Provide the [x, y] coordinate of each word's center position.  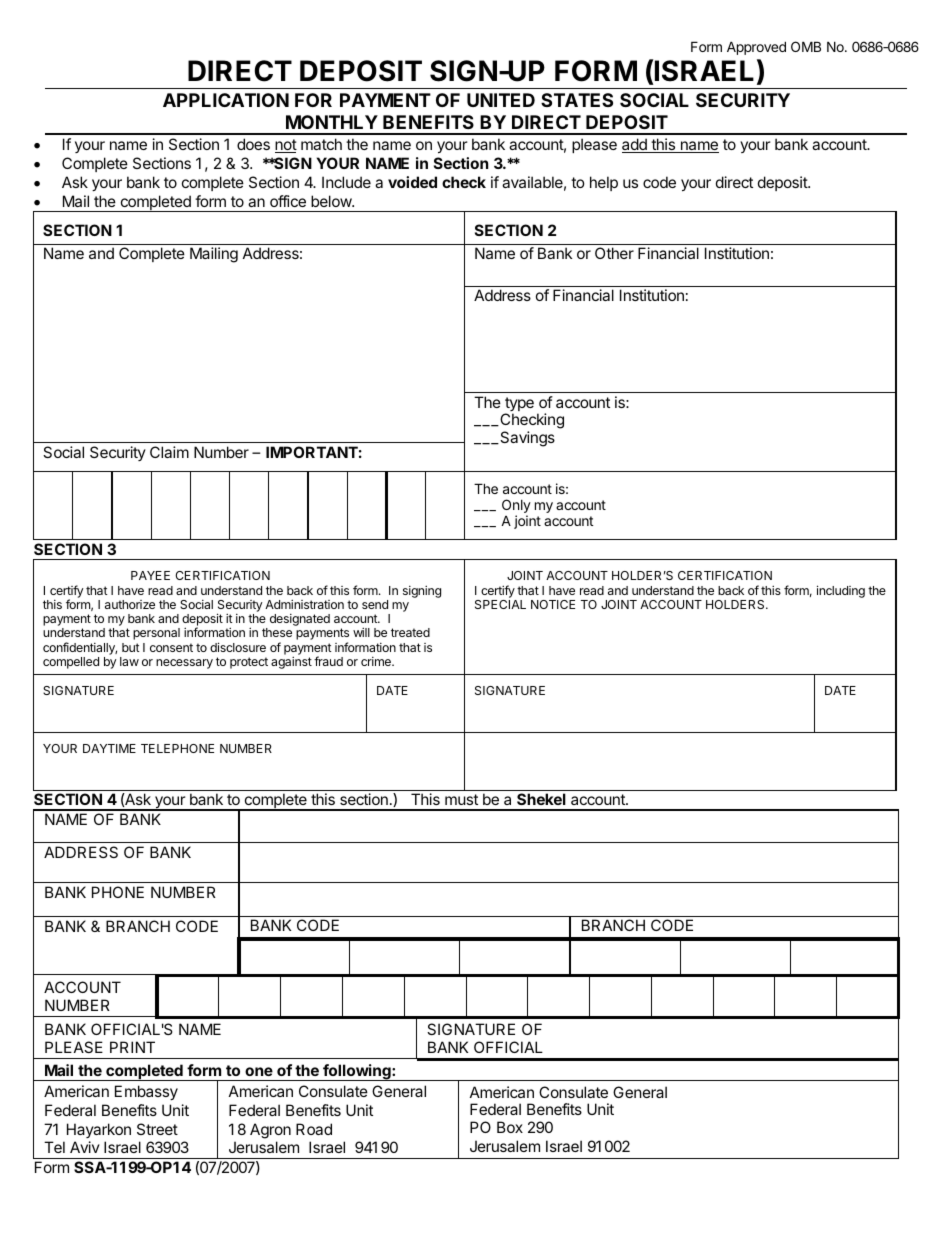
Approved [756, 48]
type [519, 405]
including [841, 591]
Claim [169, 452]
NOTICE [553, 604]
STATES [577, 100]
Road [314, 1129]
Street [157, 1129]
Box [510, 1127]
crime [377, 661]
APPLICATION [226, 100]
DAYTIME [109, 748]
